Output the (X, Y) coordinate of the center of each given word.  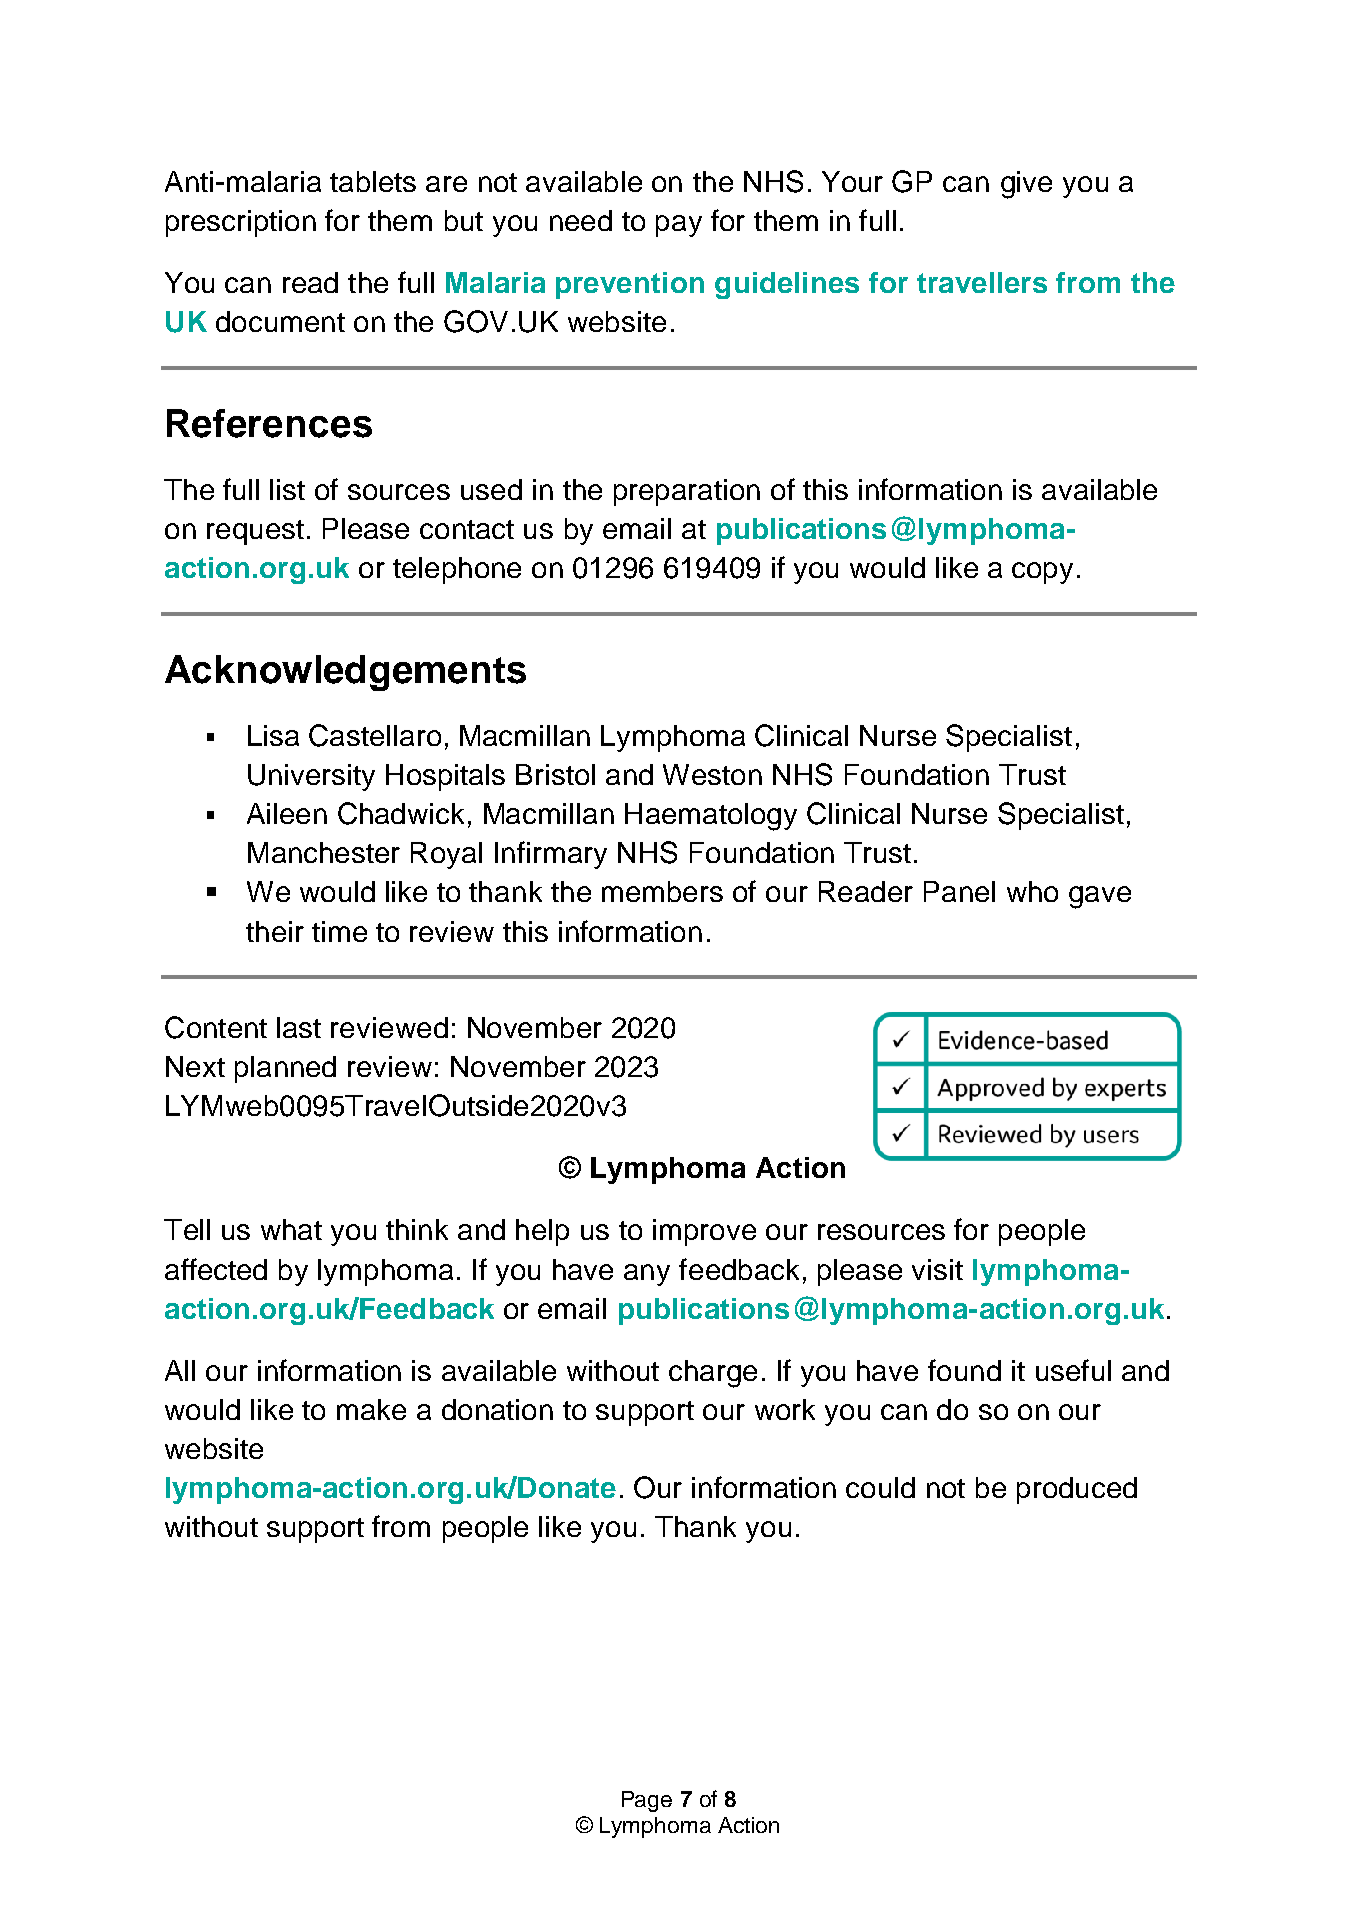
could (880, 1487)
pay (679, 226)
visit (937, 1269)
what (291, 1229)
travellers (982, 282)
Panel (959, 891)
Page (647, 1801)
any (647, 1275)
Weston (712, 774)
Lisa (273, 735)
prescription (241, 223)
